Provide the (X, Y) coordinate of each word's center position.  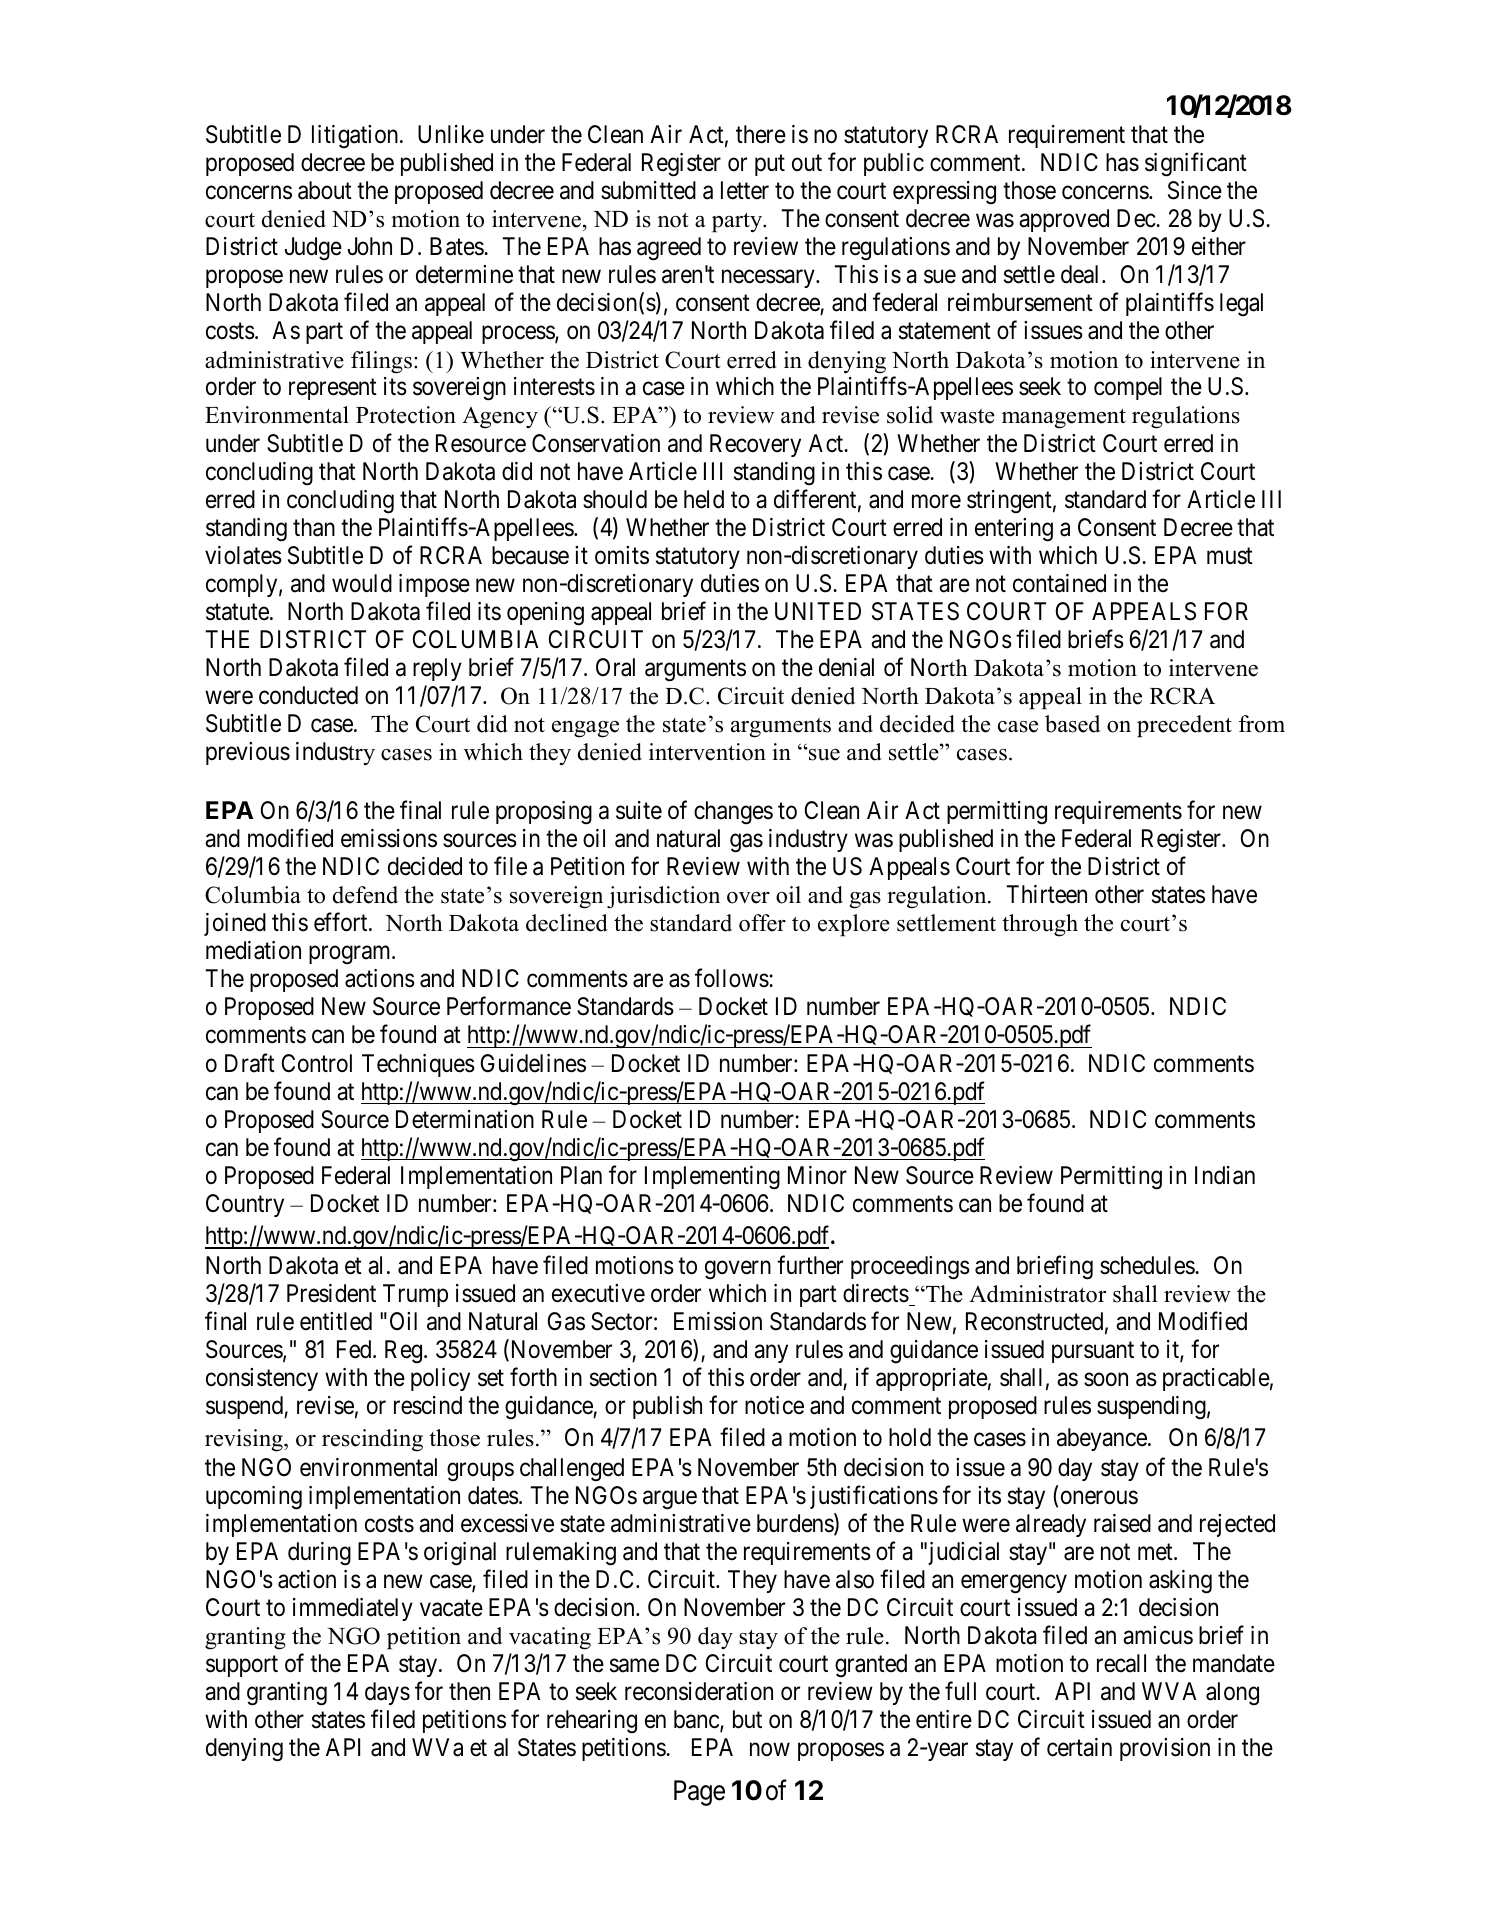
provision (1165, 1749)
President (331, 1293)
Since (1195, 190)
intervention (707, 752)
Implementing (712, 1178)
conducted (308, 695)
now (770, 1750)
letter (745, 190)
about (325, 190)
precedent (1184, 726)
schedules (1148, 1265)
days (387, 1693)
